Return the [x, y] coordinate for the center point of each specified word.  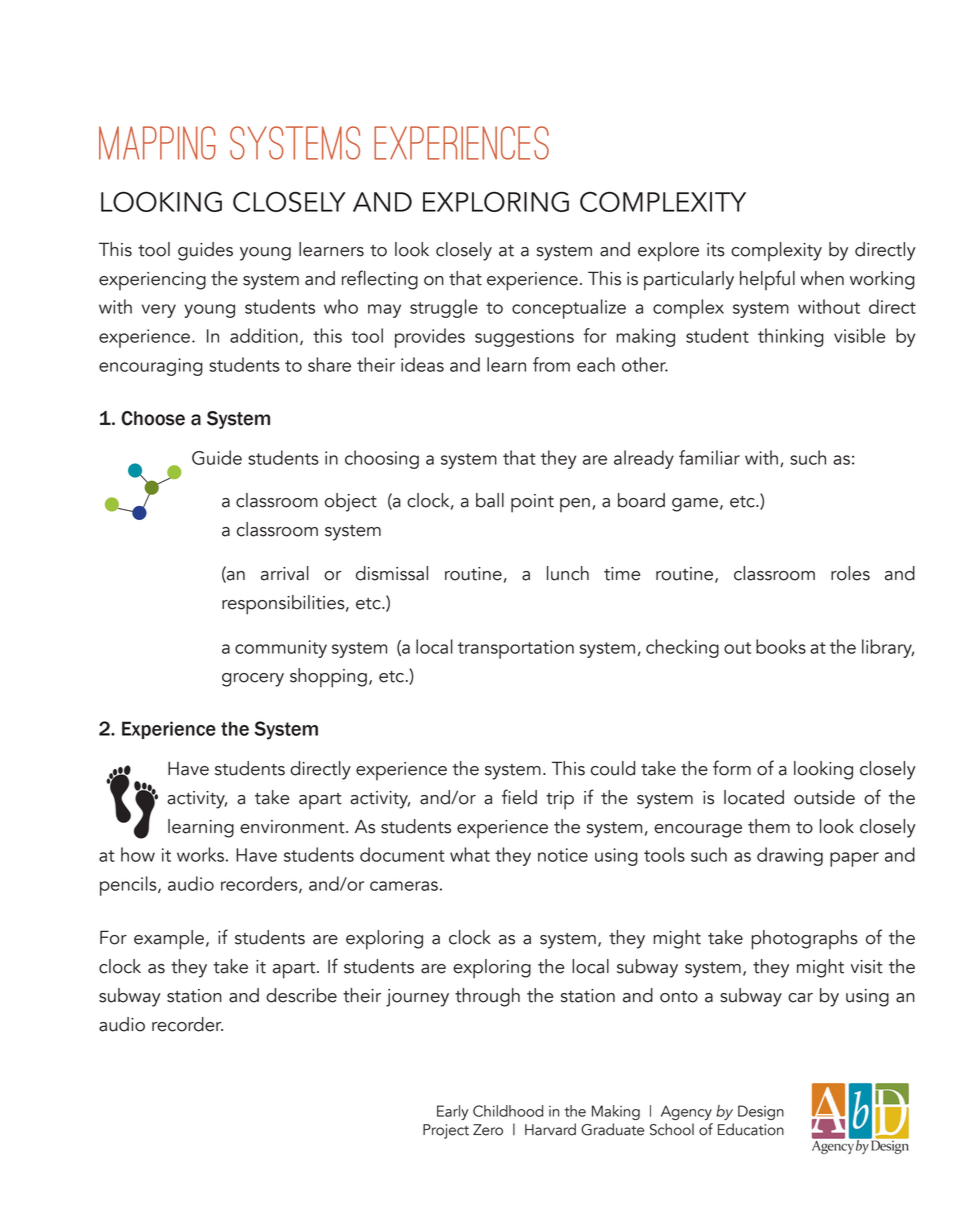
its [716, 250]
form [732, 768]
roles [850, 573]
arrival [285, 573]
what [470, 854]
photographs [804, 940]
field [519, 797]
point [532, 503]
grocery [253, 680]
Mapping [157, 143]
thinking [791, 337]
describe [301, 995]
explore [668, 252]
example [169, 940]
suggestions [524, 338]
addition [264, 335]
